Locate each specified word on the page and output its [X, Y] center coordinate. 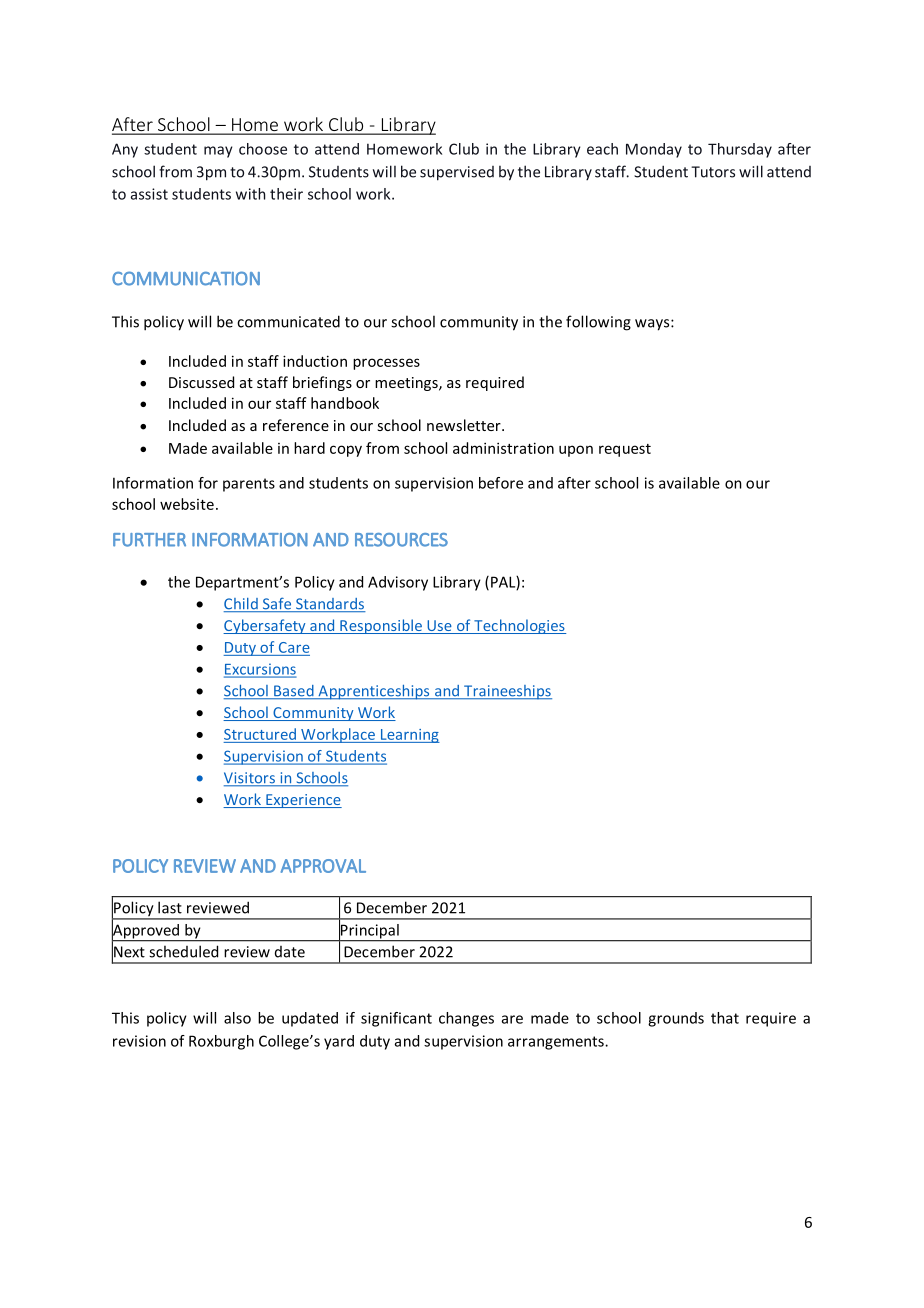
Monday [654, 150]
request [625, 450]
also [237, 1018]
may [218, 152]
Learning [409, 736]
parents [249, 485]
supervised [457, 173]
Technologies [519, 626]
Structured [260, 734]
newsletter [465, 425]
